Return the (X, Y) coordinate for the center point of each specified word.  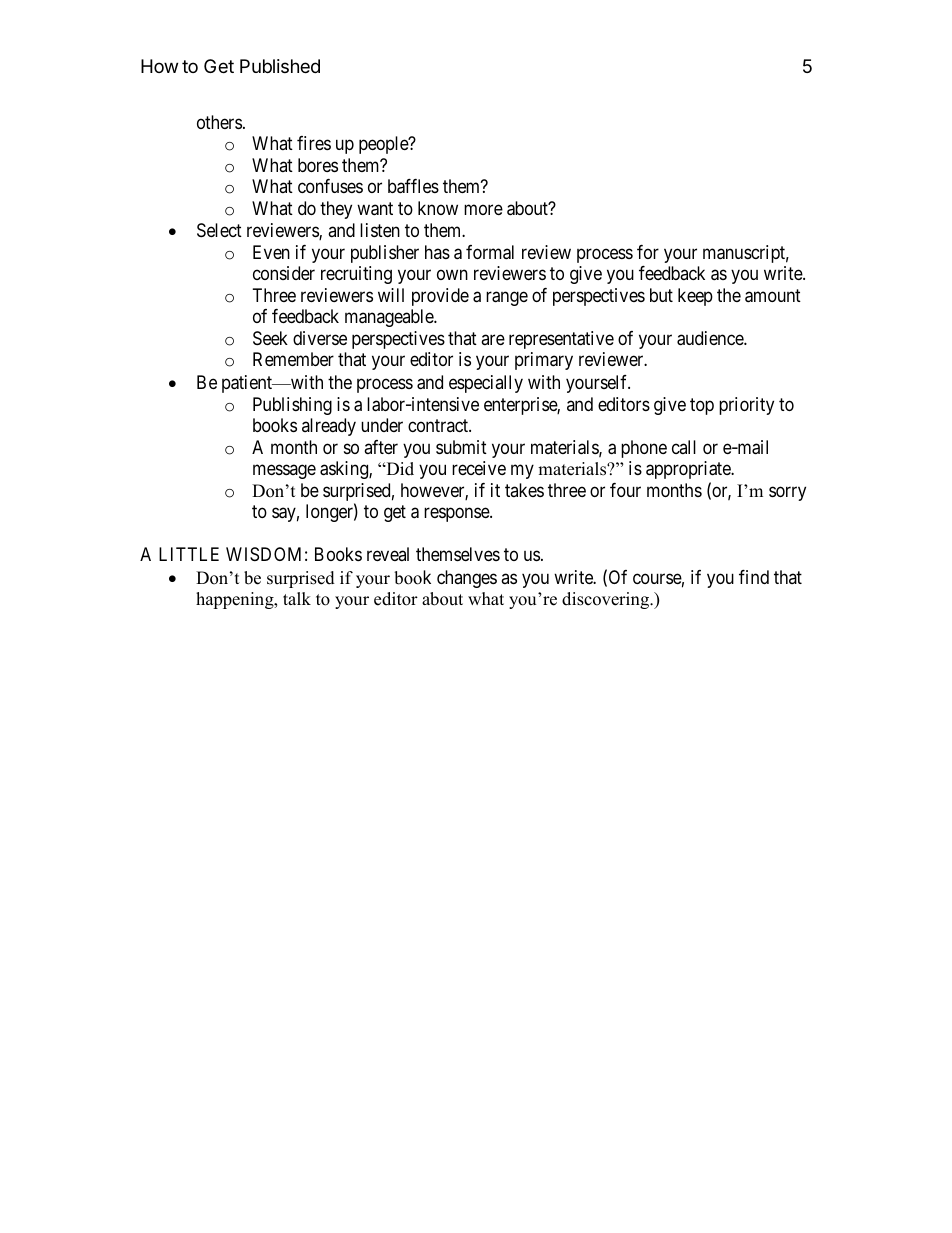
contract (439, 425)
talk (297, 598)
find (754, 577)
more (483, 209)
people (384, 145)
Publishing (292, 406)
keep (695, 297)
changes (467, 579)
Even (271, 252)
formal (490, 252)
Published (280, 66)
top (702, 406)
